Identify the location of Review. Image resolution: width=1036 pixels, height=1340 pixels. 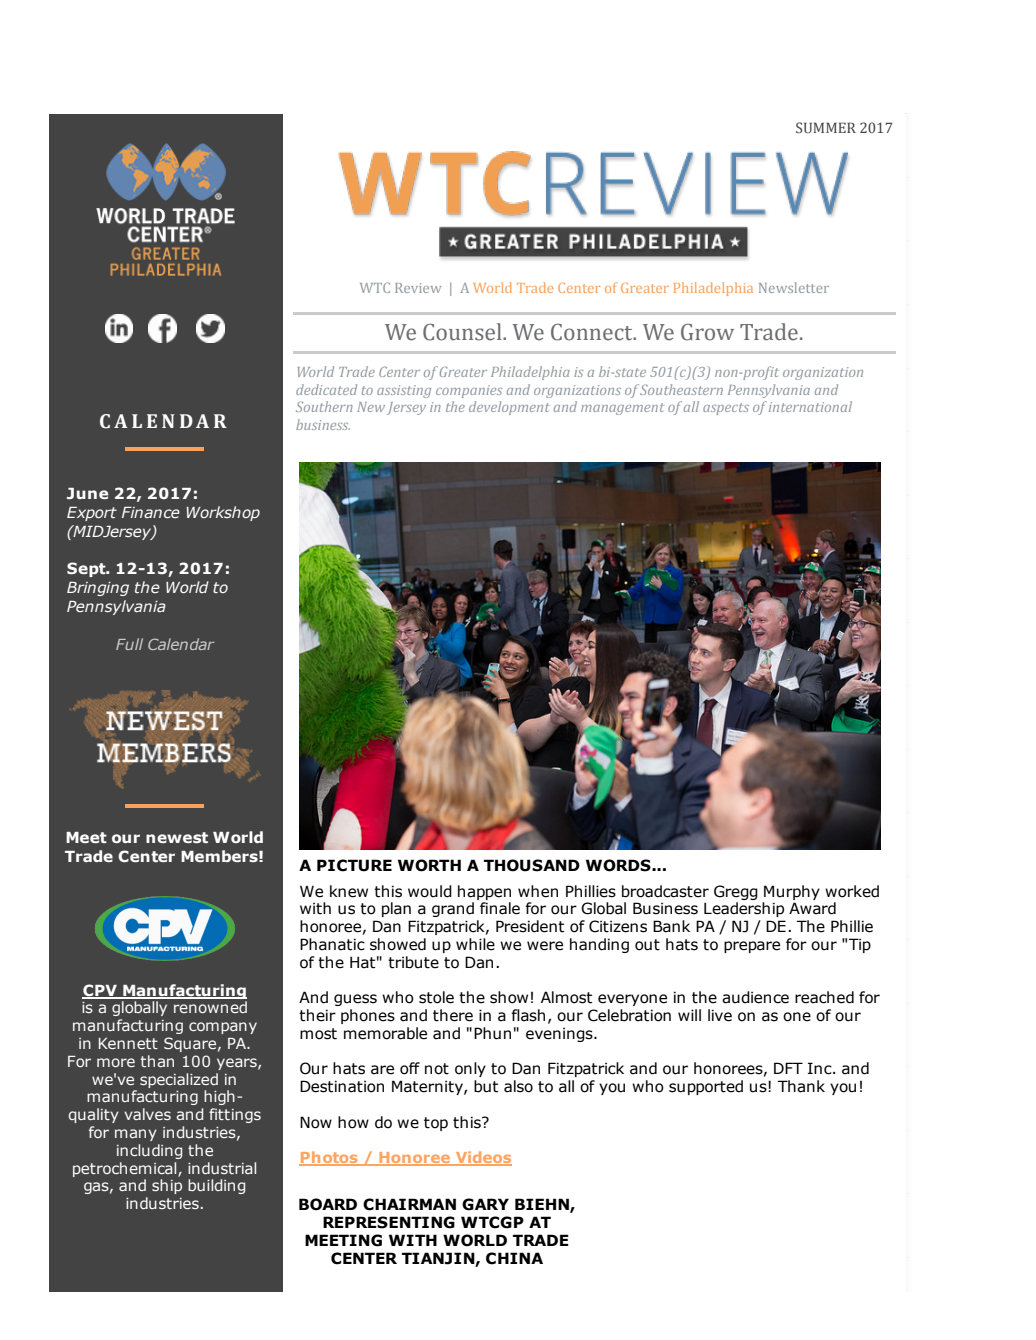
(418, 288).
